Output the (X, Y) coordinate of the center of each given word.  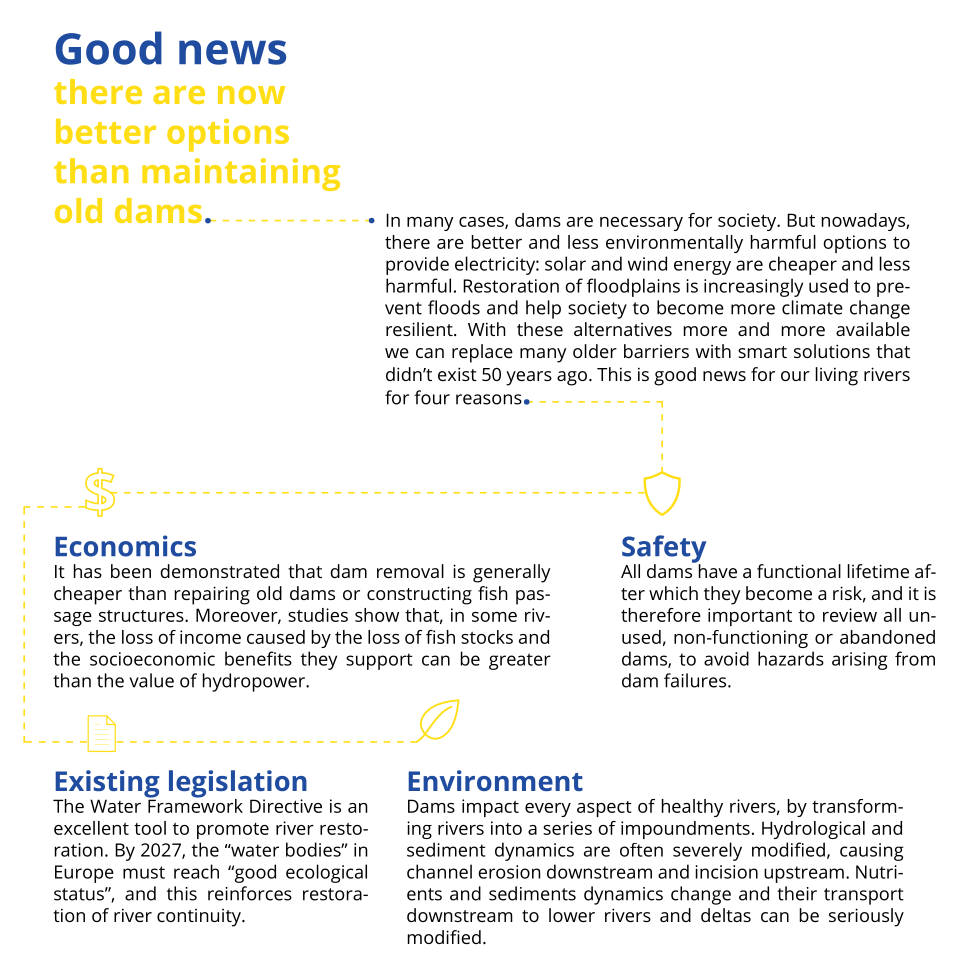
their (797, 893)
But (801, 220)
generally (512, 573)
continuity (200, 918)
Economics (125, 546)
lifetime (878, 571)
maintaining (241, 174)
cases (482, 223)
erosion (509, 872)
